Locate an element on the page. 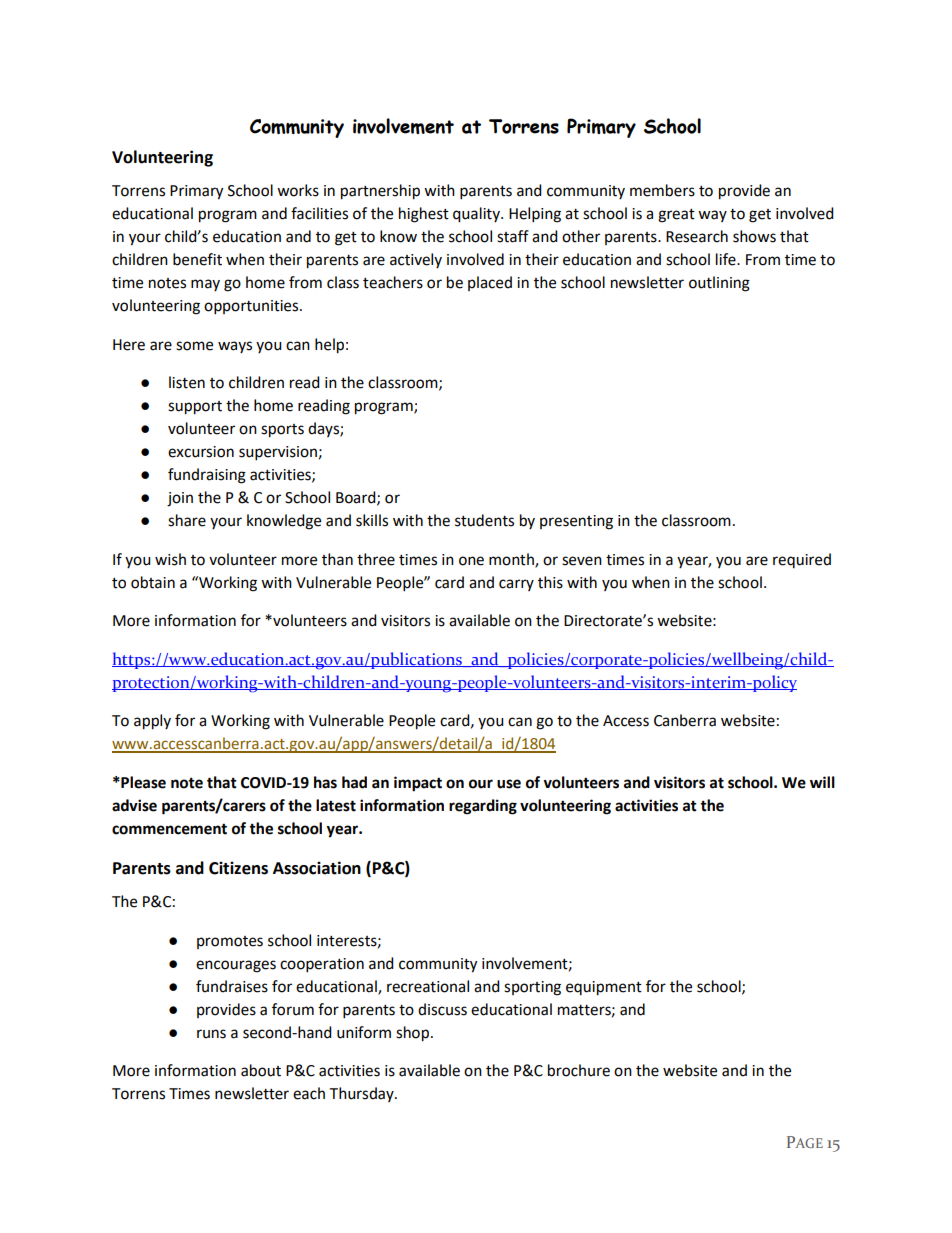  equipment is located at coordinates (604, 988).
